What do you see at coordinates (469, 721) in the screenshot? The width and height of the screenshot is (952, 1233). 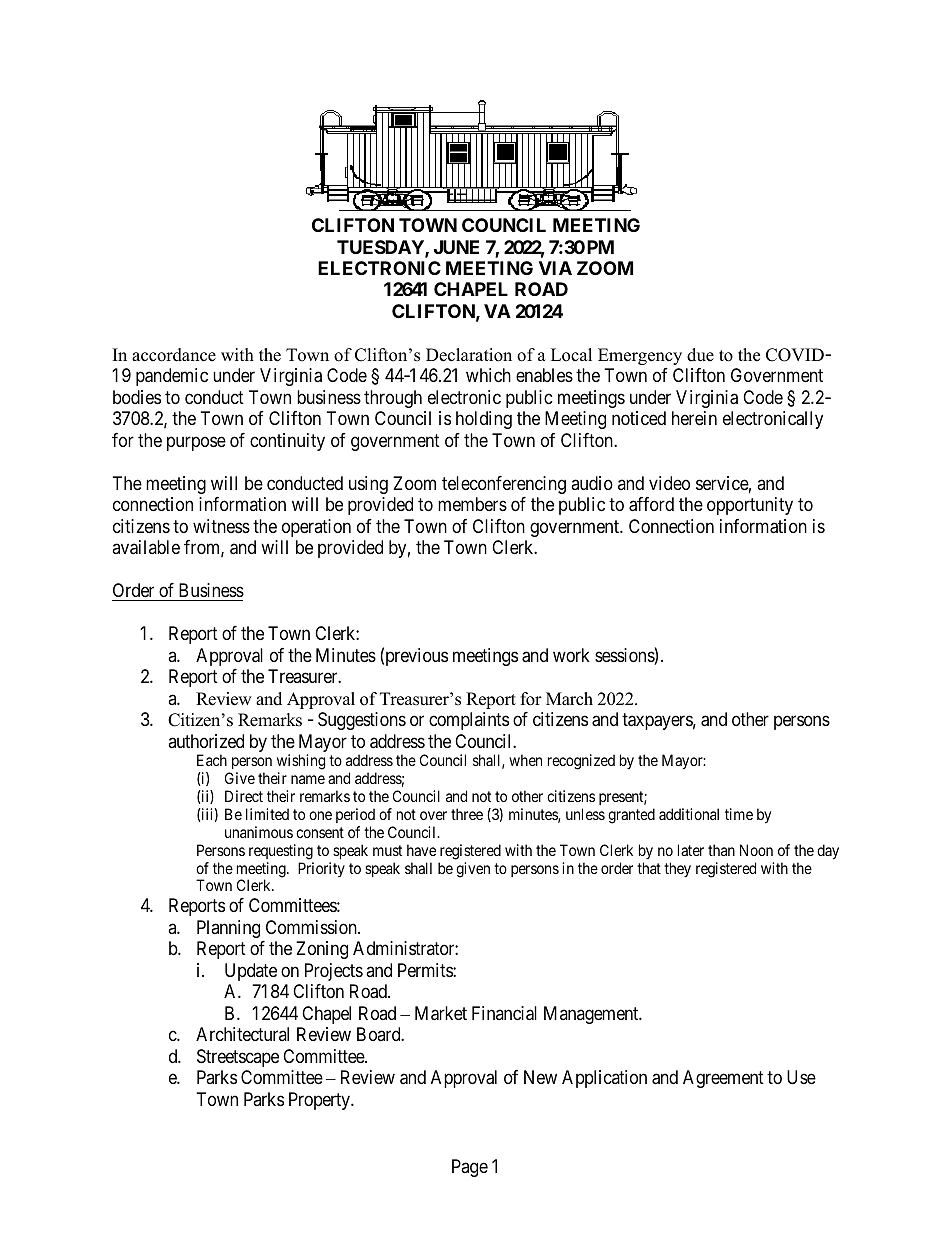 I see `complaints` at bounding box center [469, 721].
